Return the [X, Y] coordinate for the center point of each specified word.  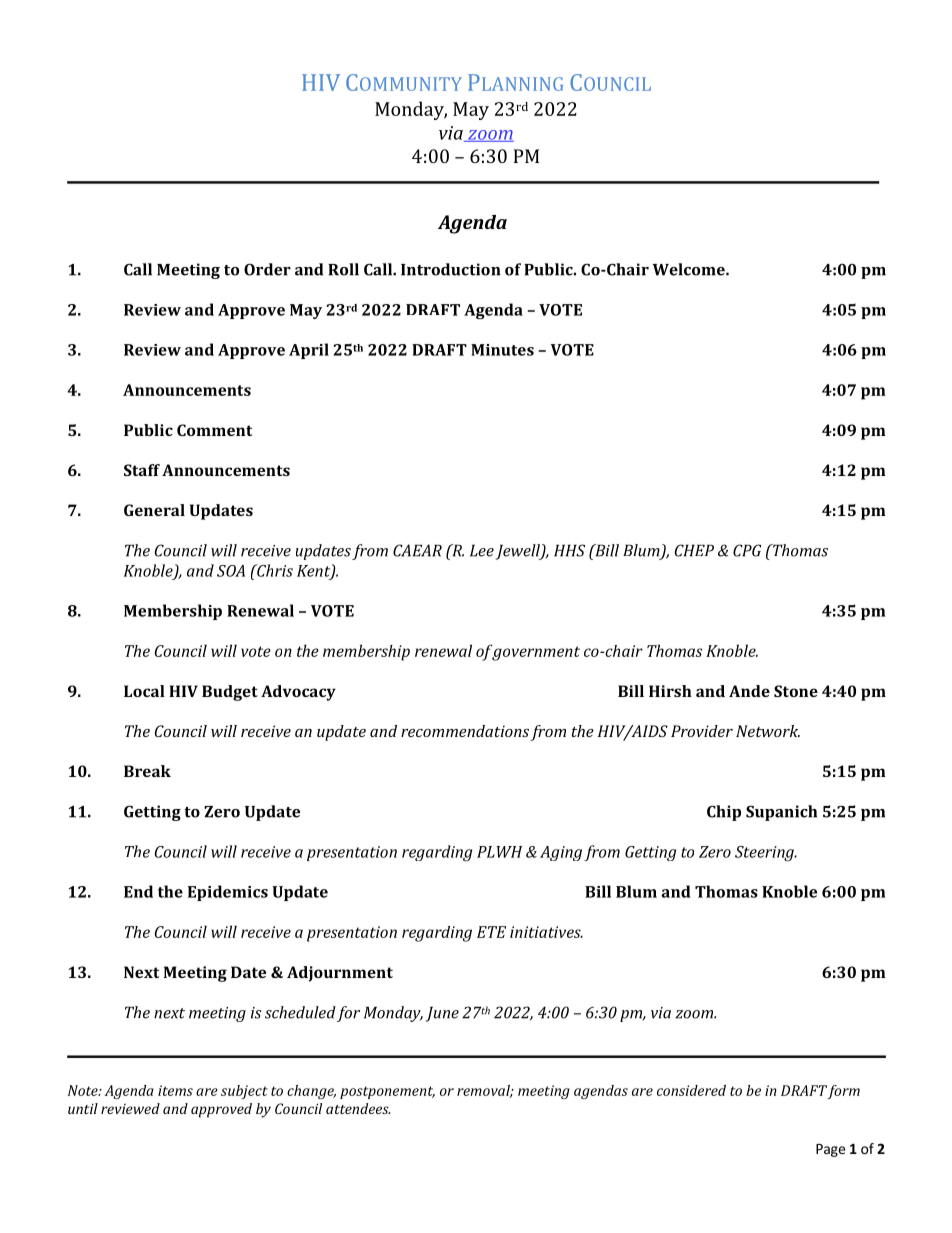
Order [267, 269]
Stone [796, 691]
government [536, 653]
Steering [765, 854]
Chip [724, 813]
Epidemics [228, 893]
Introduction [450, 269]
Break [147, 771]
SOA [231, 571]
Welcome [690, 269]
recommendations [465, 731]
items [175, 1090]
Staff [142, 470]
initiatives [546, 932]
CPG [747, 550]
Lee [482, 550]
